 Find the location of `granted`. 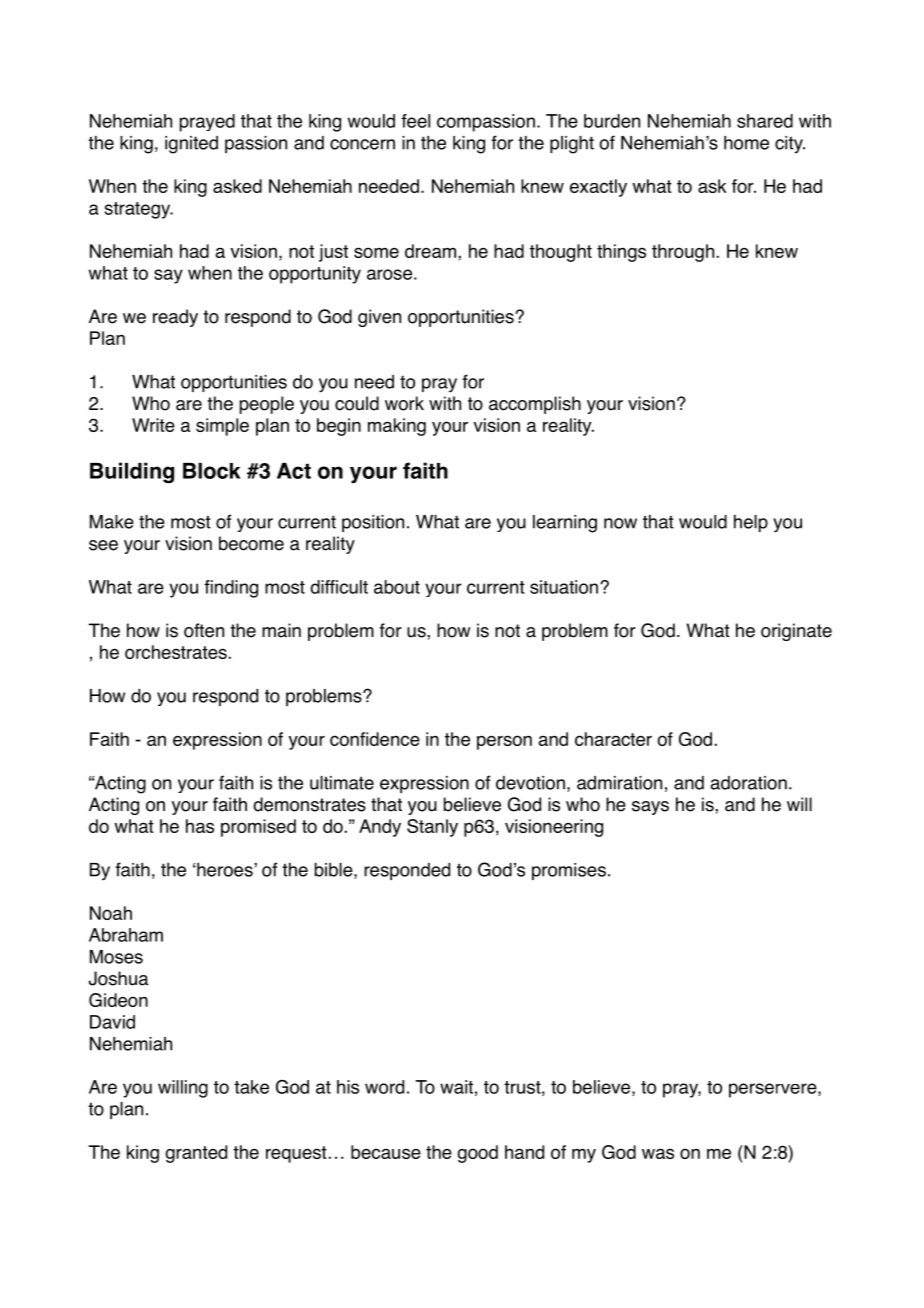

granted is located at coordinates (196, 1154).
